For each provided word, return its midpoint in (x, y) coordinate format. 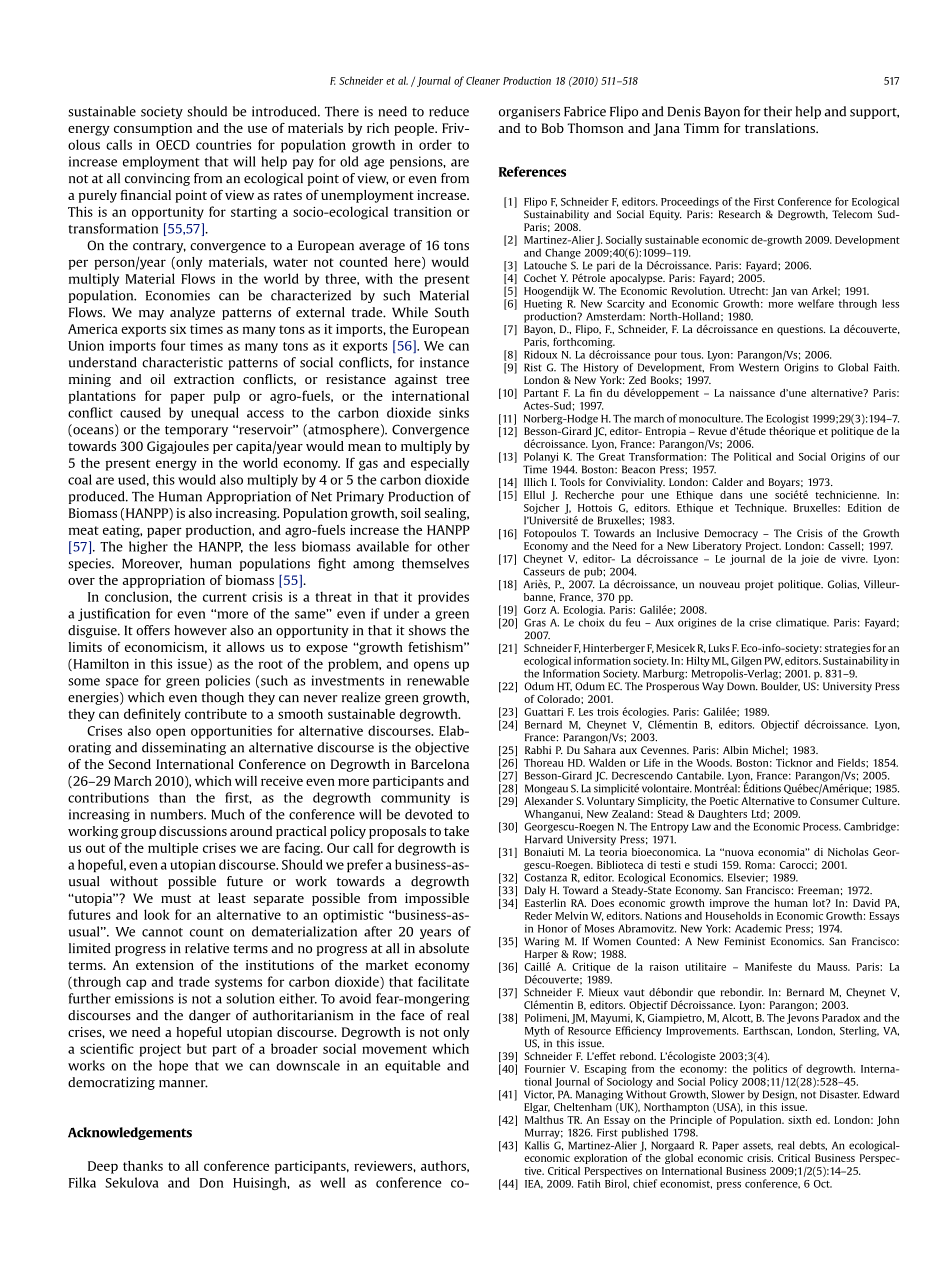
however (200, 630)
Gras (535, 622)
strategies (847, 649)
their (778, 111)
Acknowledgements (130, 1133)
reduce (449, 111)
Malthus (544, 1120)
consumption (153, 129)
